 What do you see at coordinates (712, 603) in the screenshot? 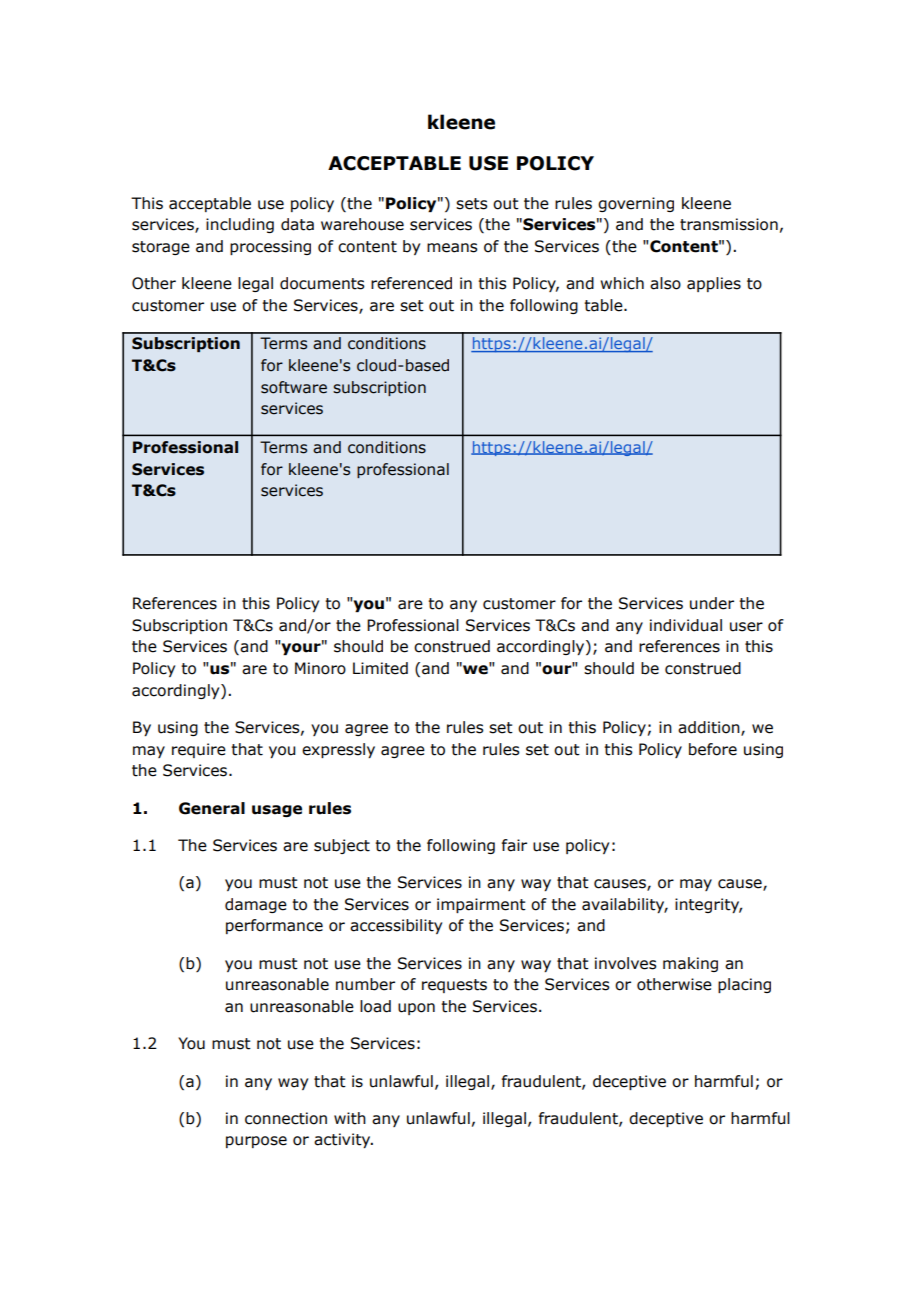
I see `under` at bounding box center [712, 603].
